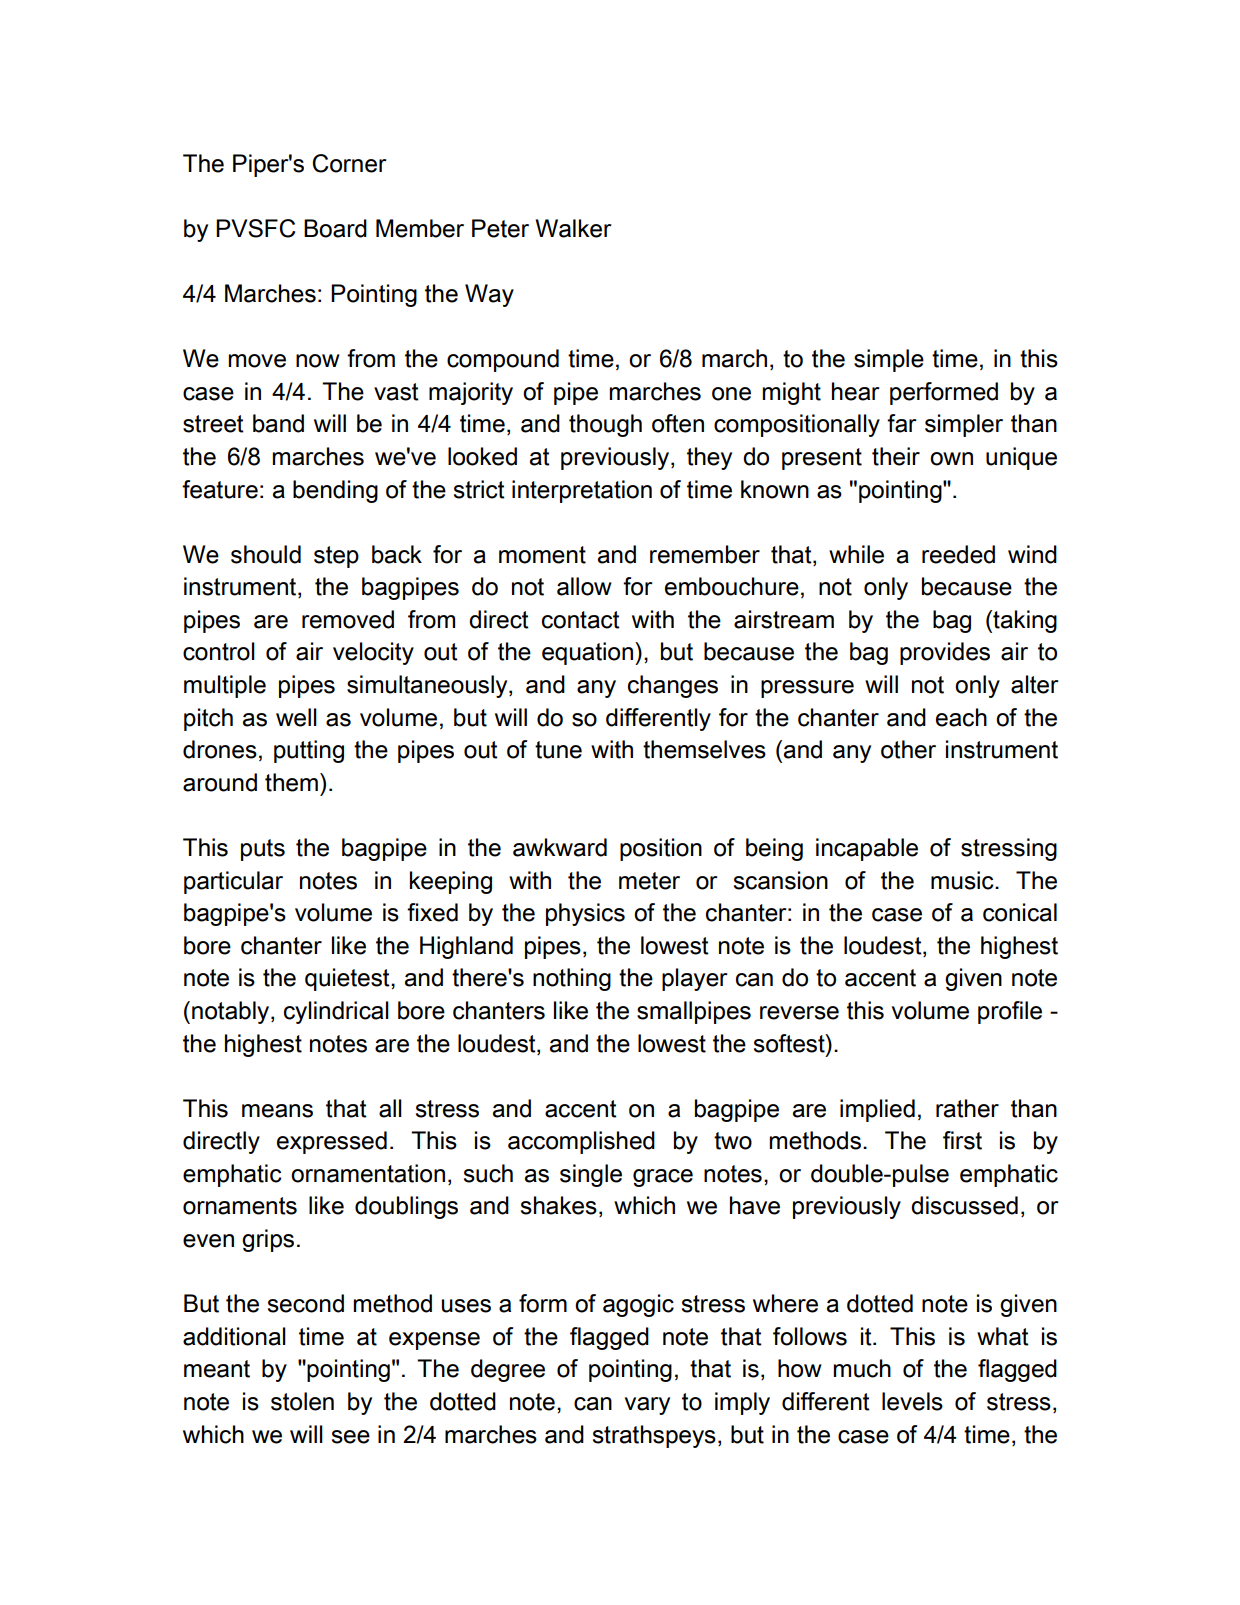 The image size is (1240, 1605). I want to click on provides, so click(945, 653).
